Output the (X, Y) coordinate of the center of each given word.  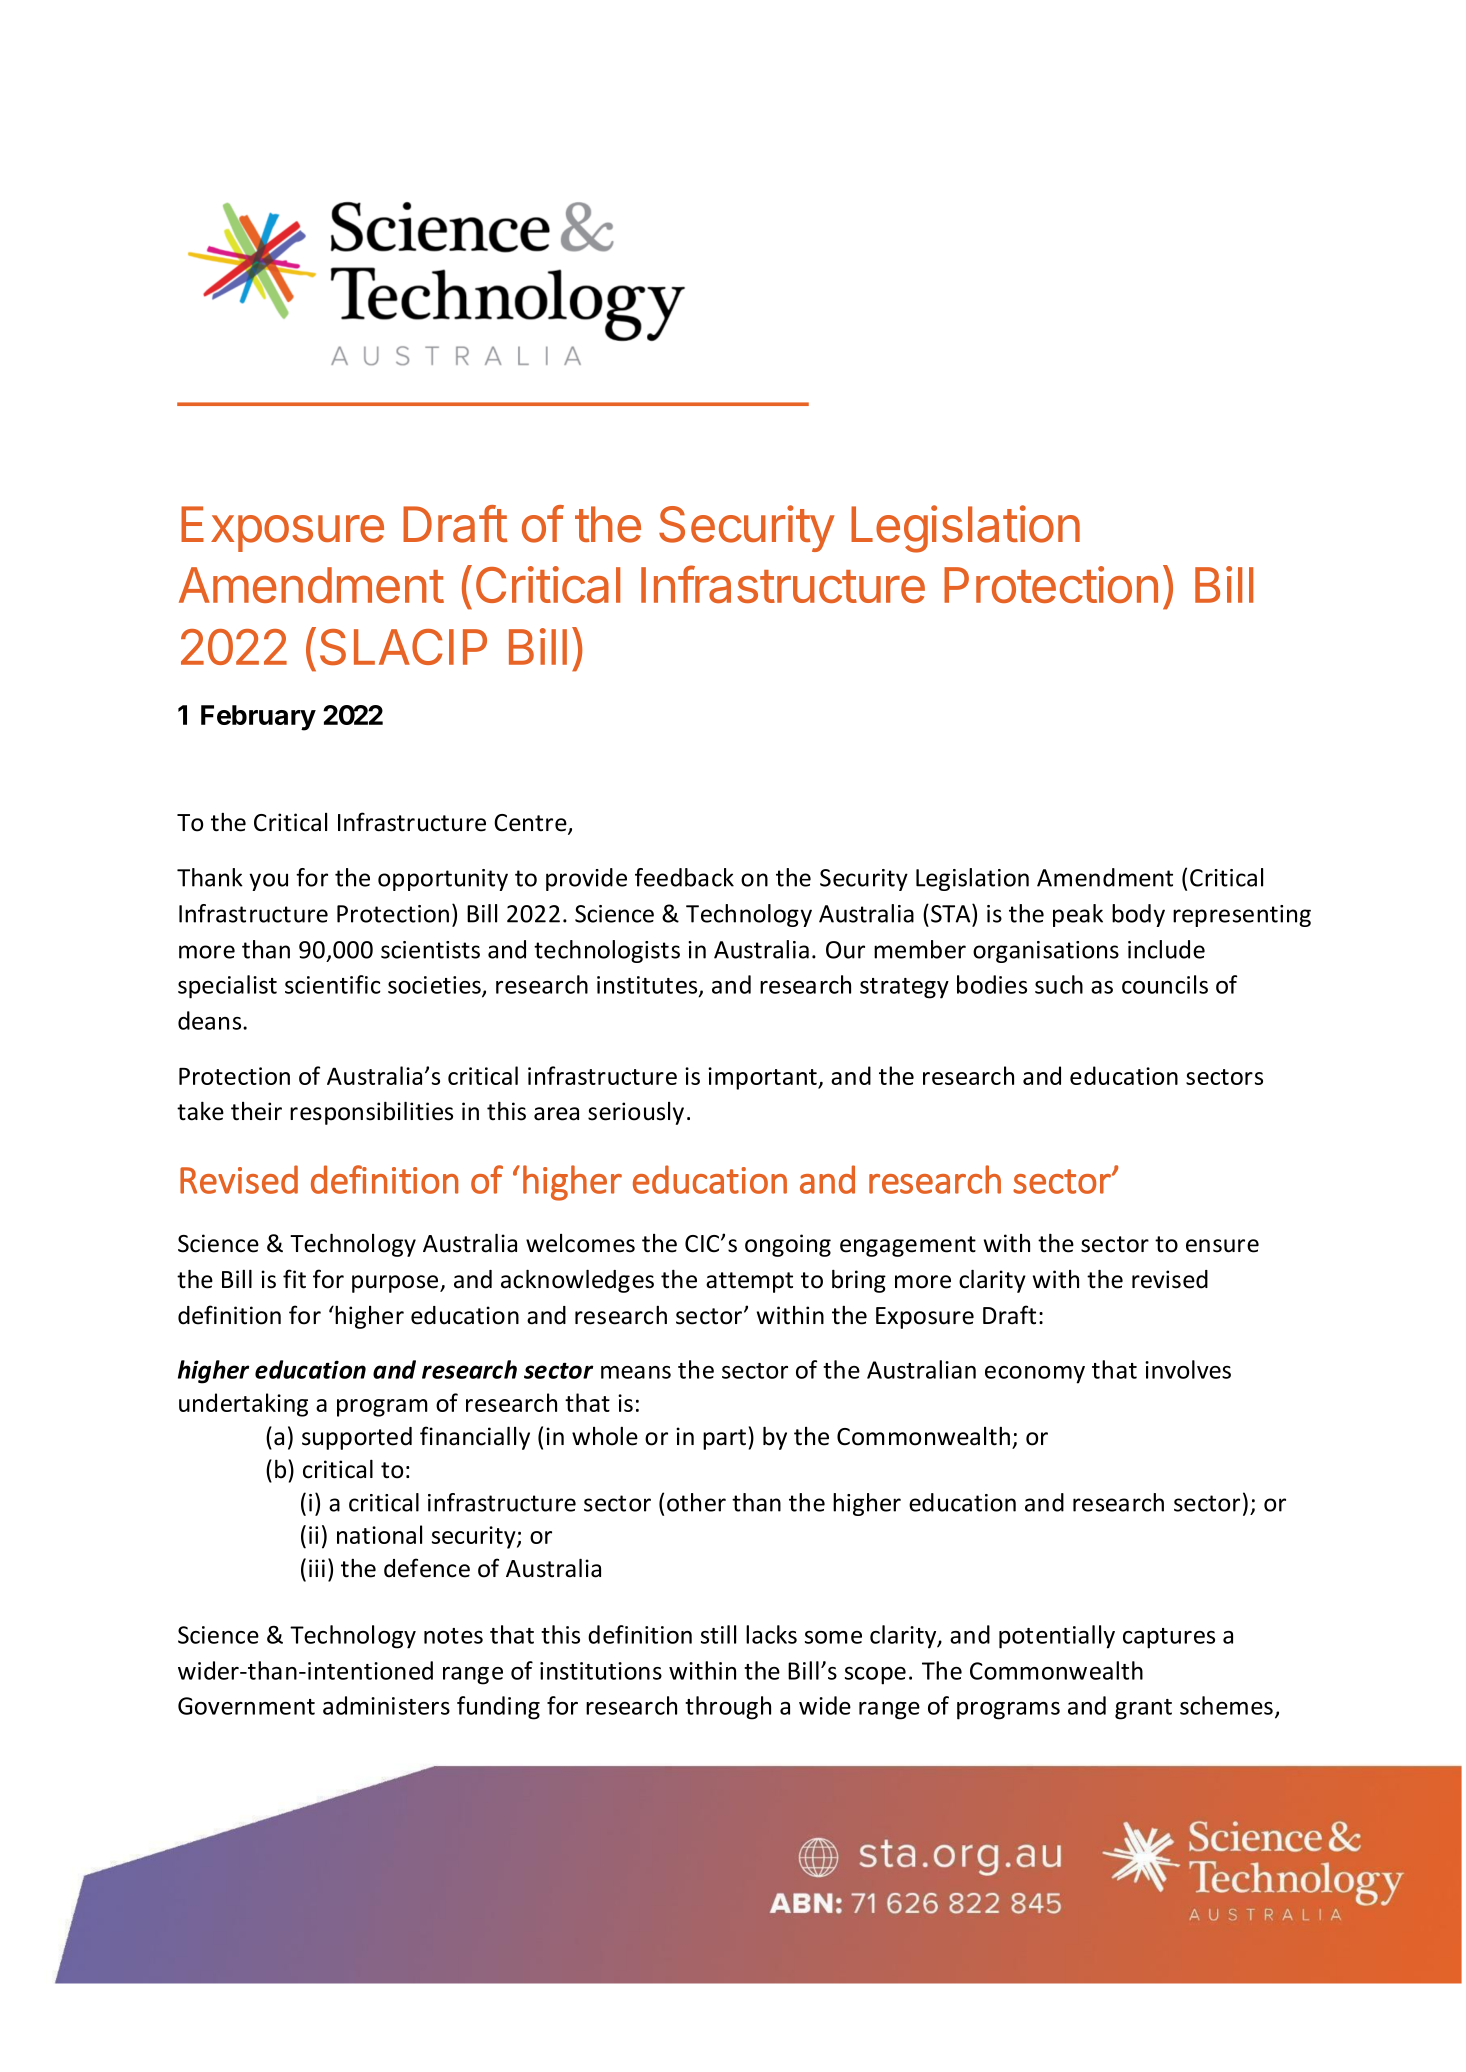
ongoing (788, 1245)
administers (386, 1705)
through (728, 1708)
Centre (531, 824)
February (258, 718)
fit (294, 1279)
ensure (1222, 1246)
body (1138, 915)
